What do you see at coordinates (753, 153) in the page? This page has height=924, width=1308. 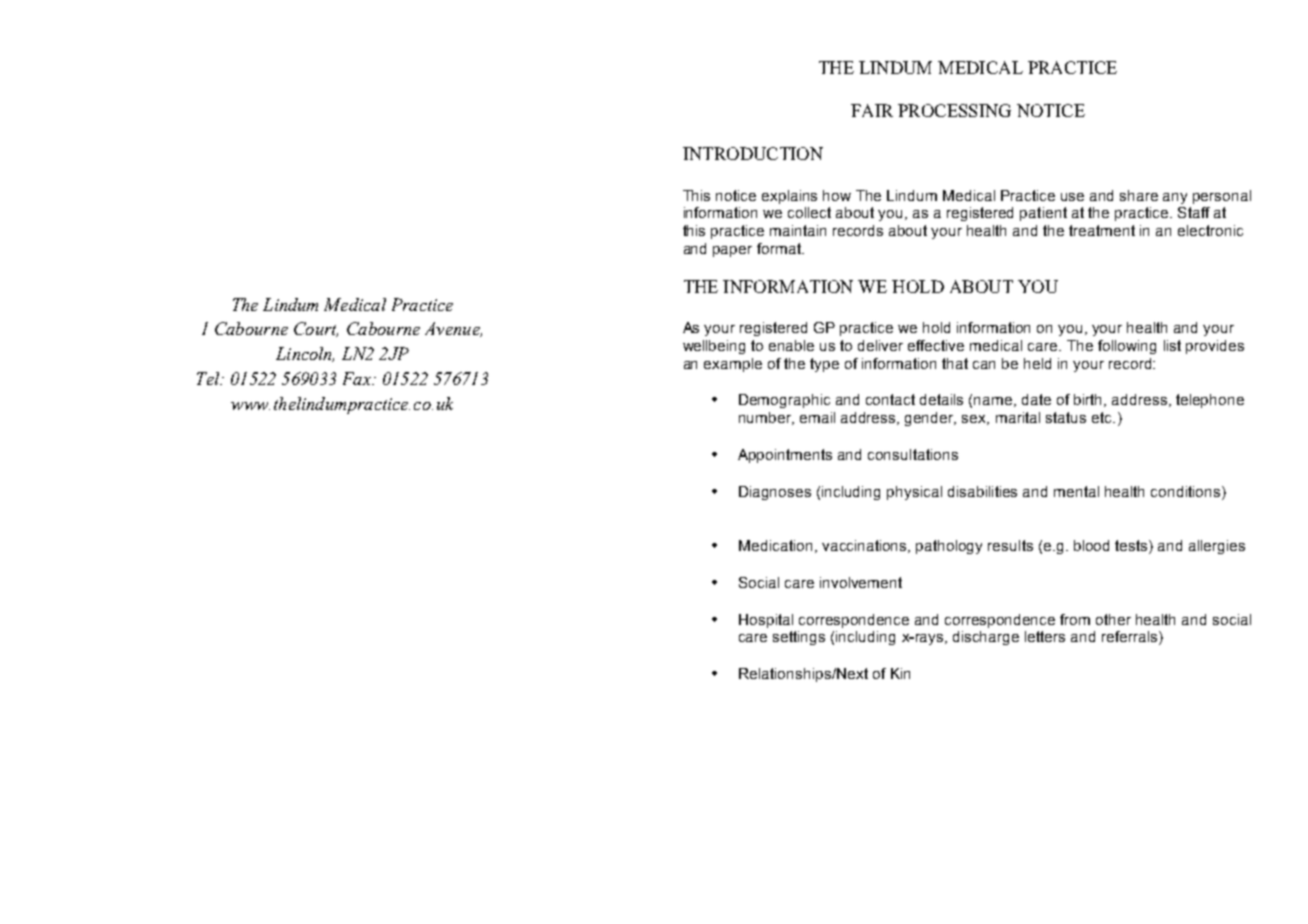 I see `INTRODUCTION` at bounding box center [753, 153].
